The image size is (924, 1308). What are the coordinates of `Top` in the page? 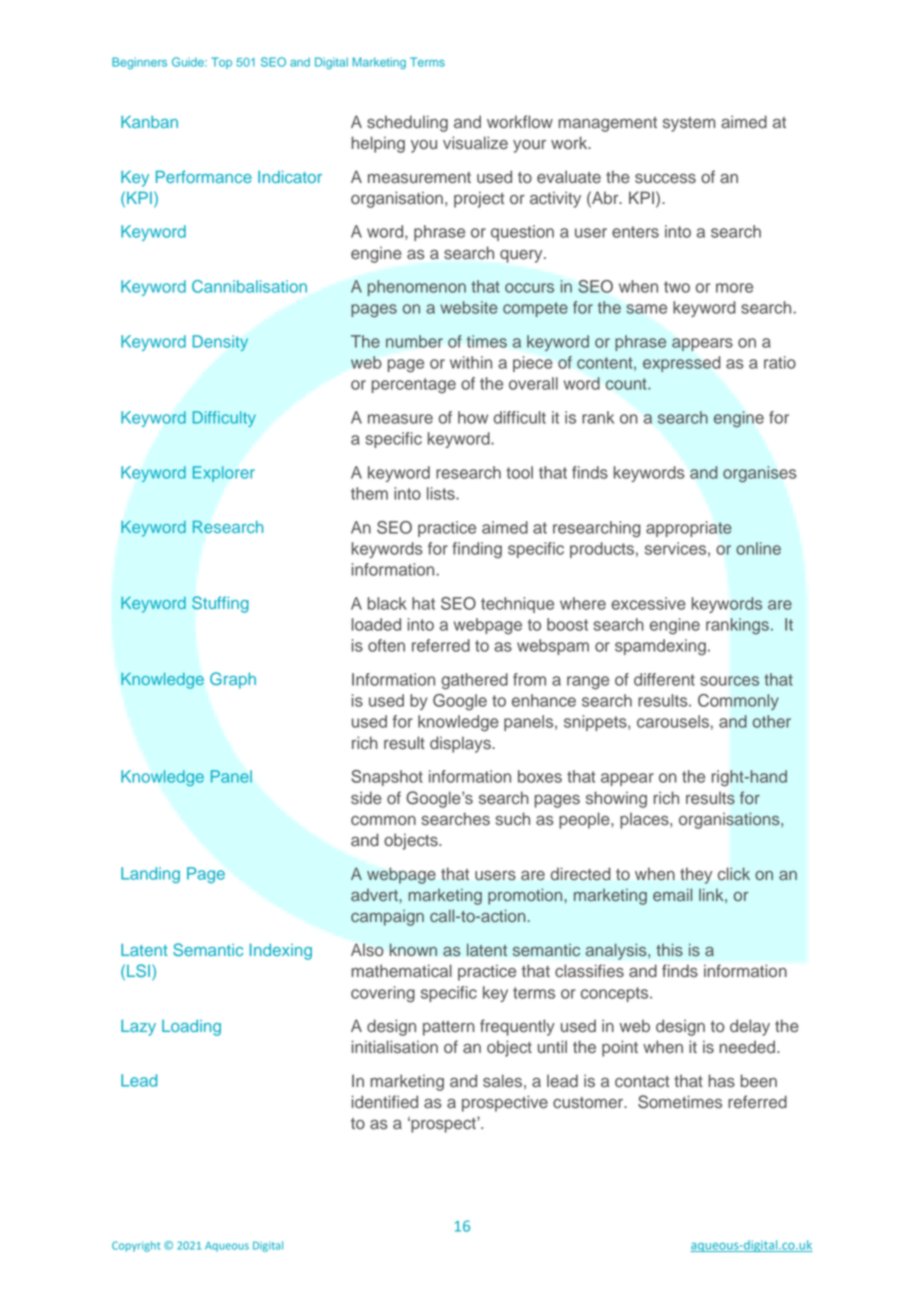 It's located at (221, 63).
